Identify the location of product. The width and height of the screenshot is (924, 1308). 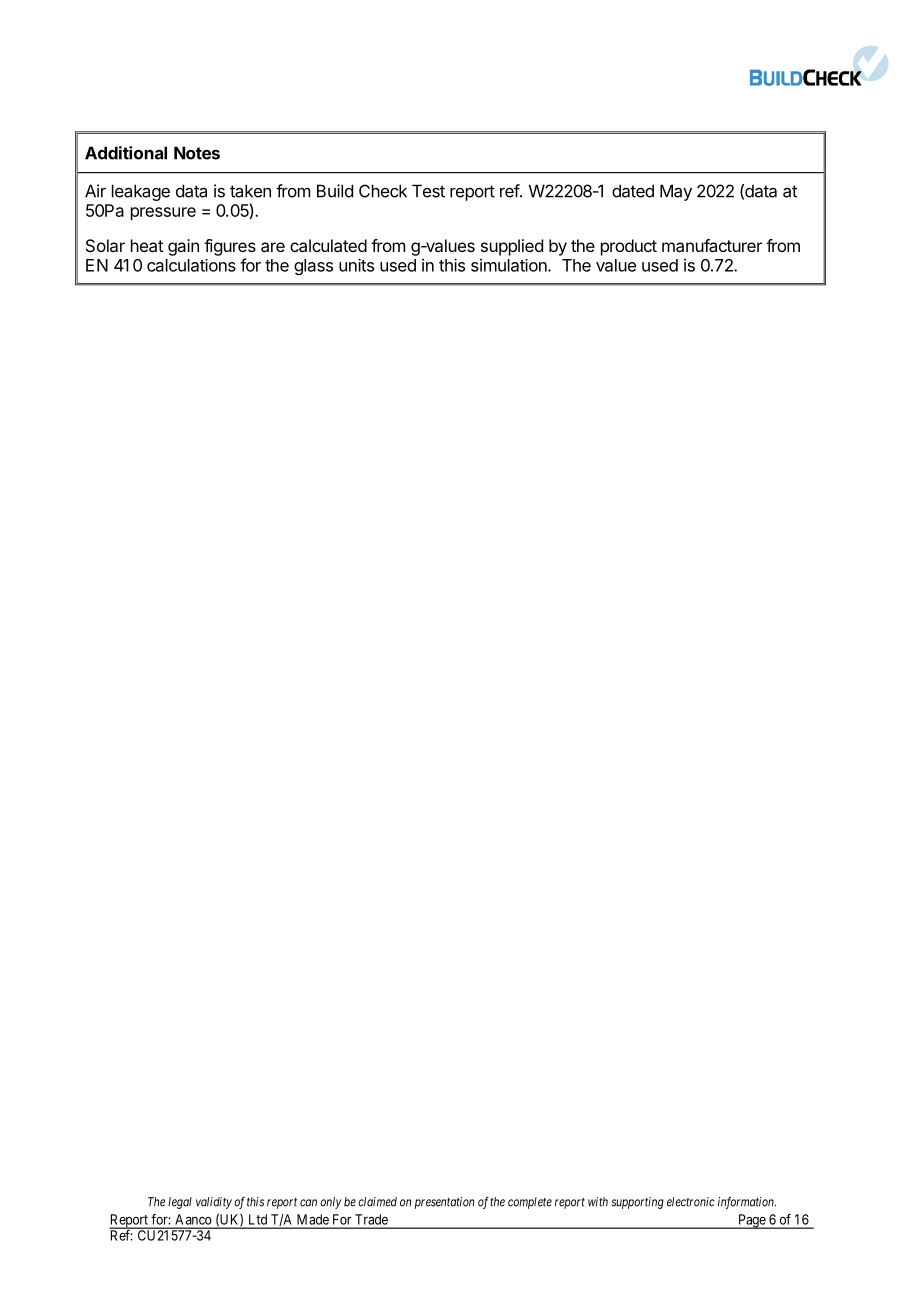
(629, 247).
